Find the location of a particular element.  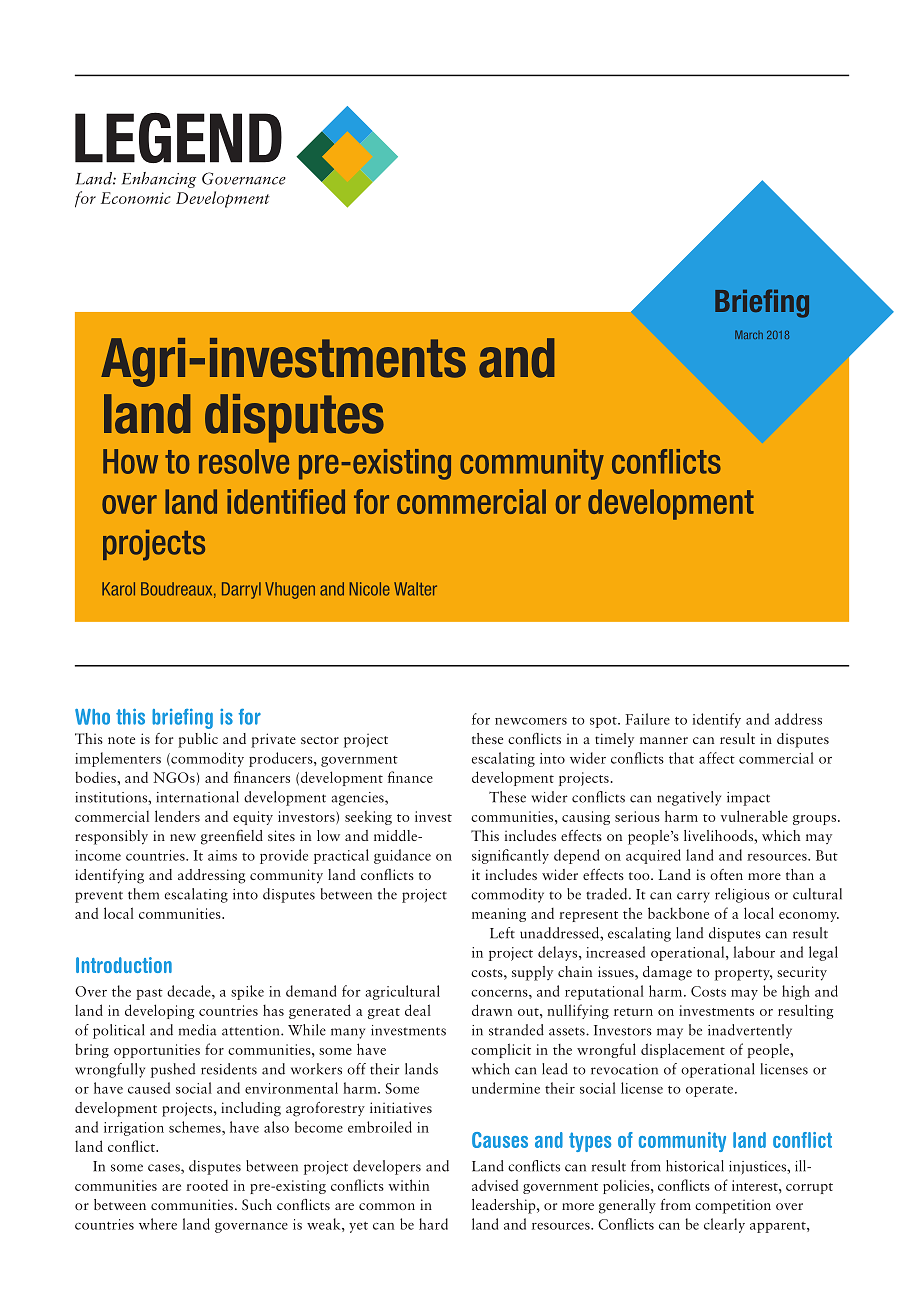

competition is located at coordinates (733, 1206).
